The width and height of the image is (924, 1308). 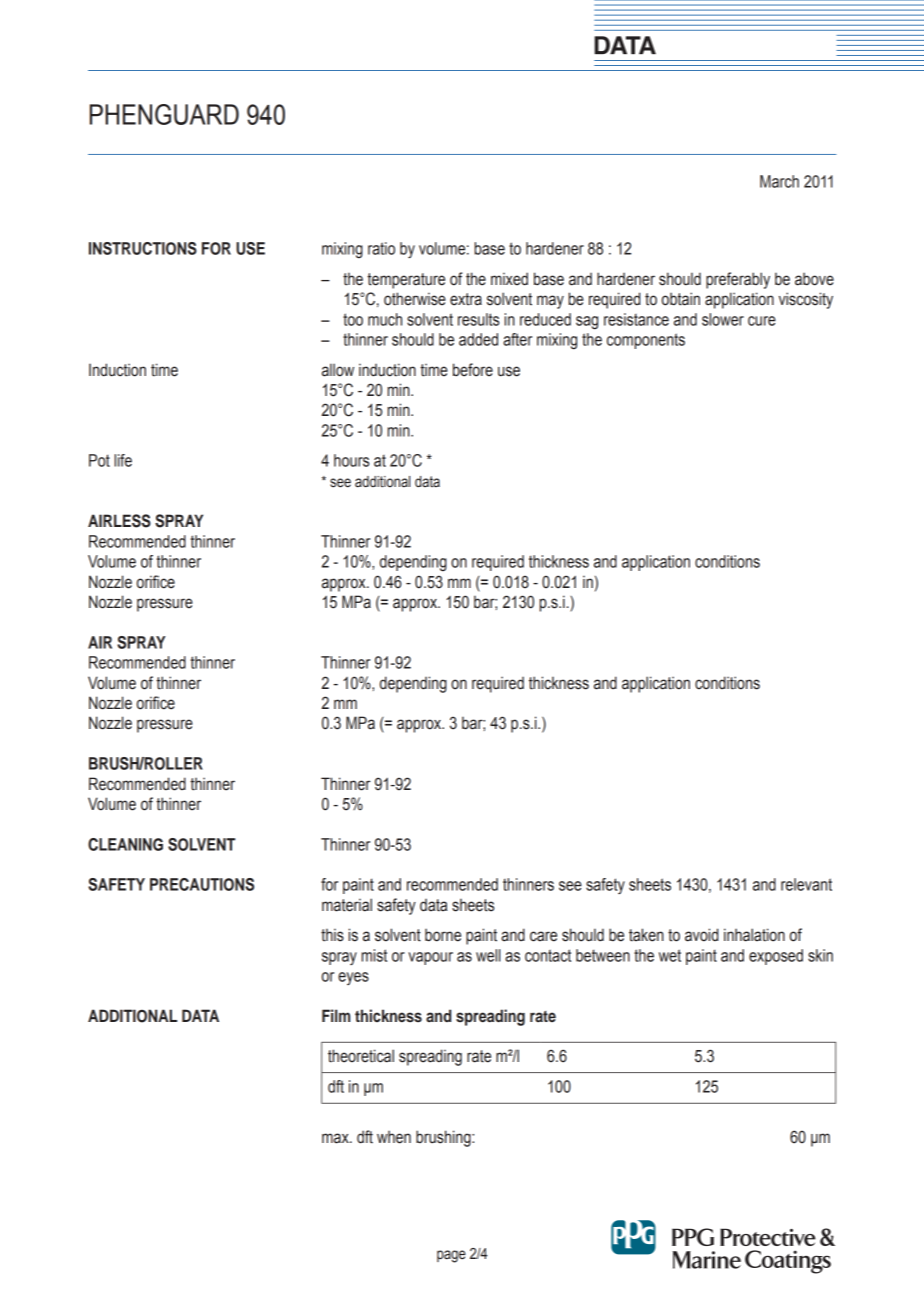 What do you see at coordinates (779, 181) in the image?
I see `March` at bounding box center [779, 181].
